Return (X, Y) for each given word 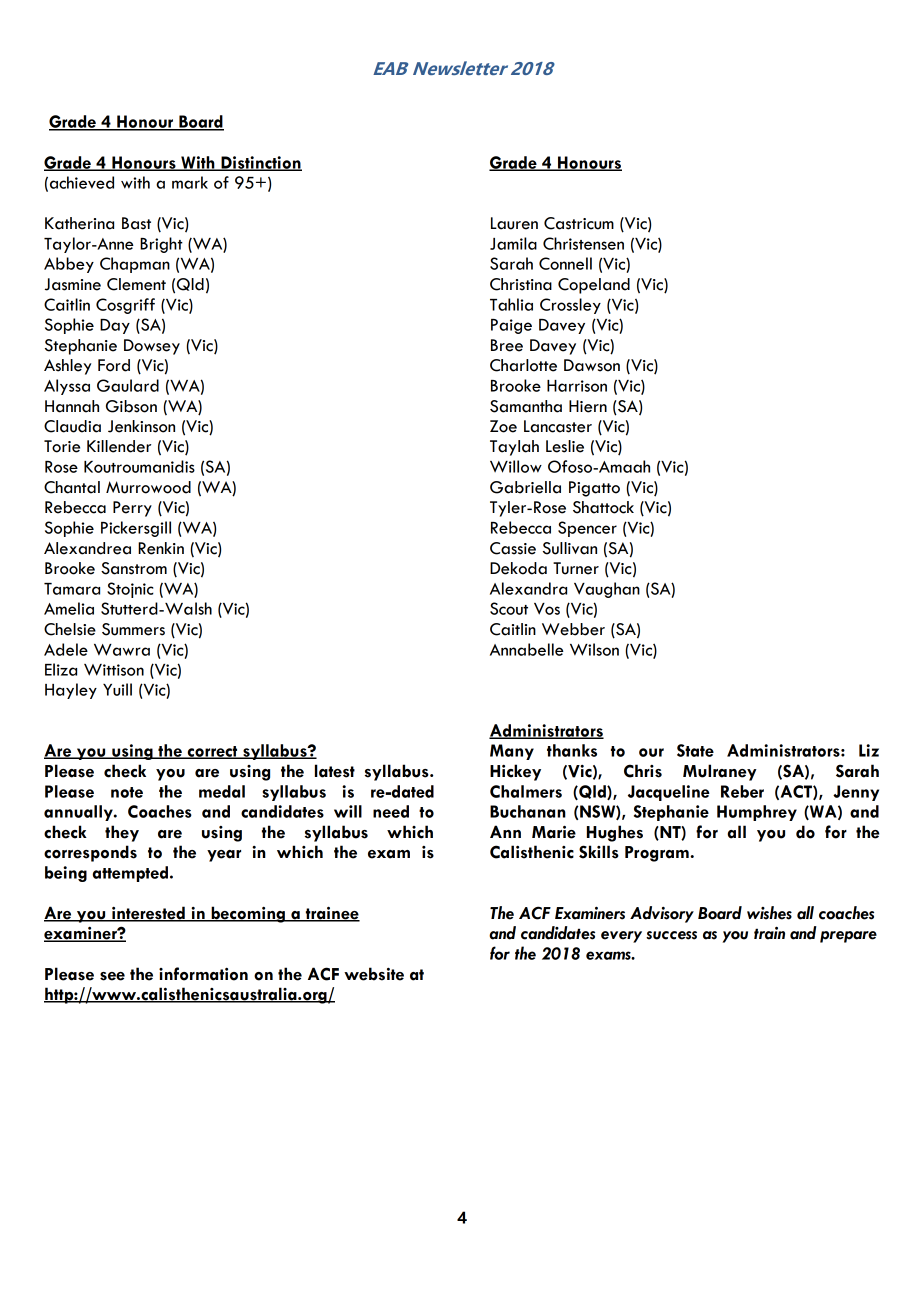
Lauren (514, 223)
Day (115, 326)
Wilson (594, 649)
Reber (742, 791)
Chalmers (526, 791)
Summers (133, 629)
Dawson (592, 365)
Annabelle (527, 649)
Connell (565, 263)
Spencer (587, 529)
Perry (132, 509)
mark (190, 182)
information (203, 974)
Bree (507, 345)
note (127, 792)
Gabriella (525, 487)
